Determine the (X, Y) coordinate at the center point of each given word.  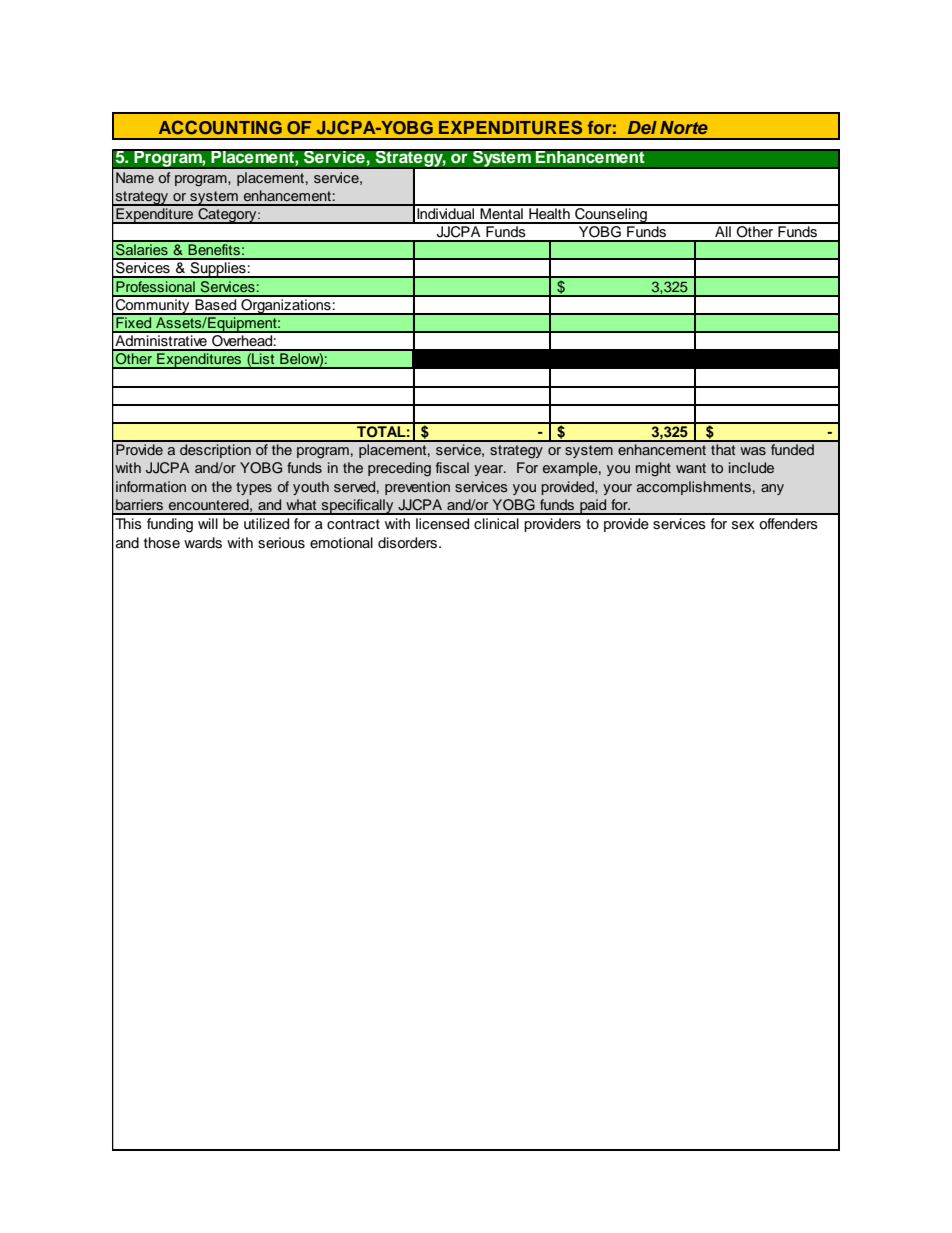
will (208, 523)
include (751, 467)
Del (642, 127)
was (753, 451)
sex (743, 525)
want (691, 468)
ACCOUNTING (220, 127)
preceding (399, 469)
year (490, 470)
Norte (684, 127)
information (151, 486)
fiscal (452, 467)
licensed (442, 524)
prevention (417, 488)
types (254, 488)
